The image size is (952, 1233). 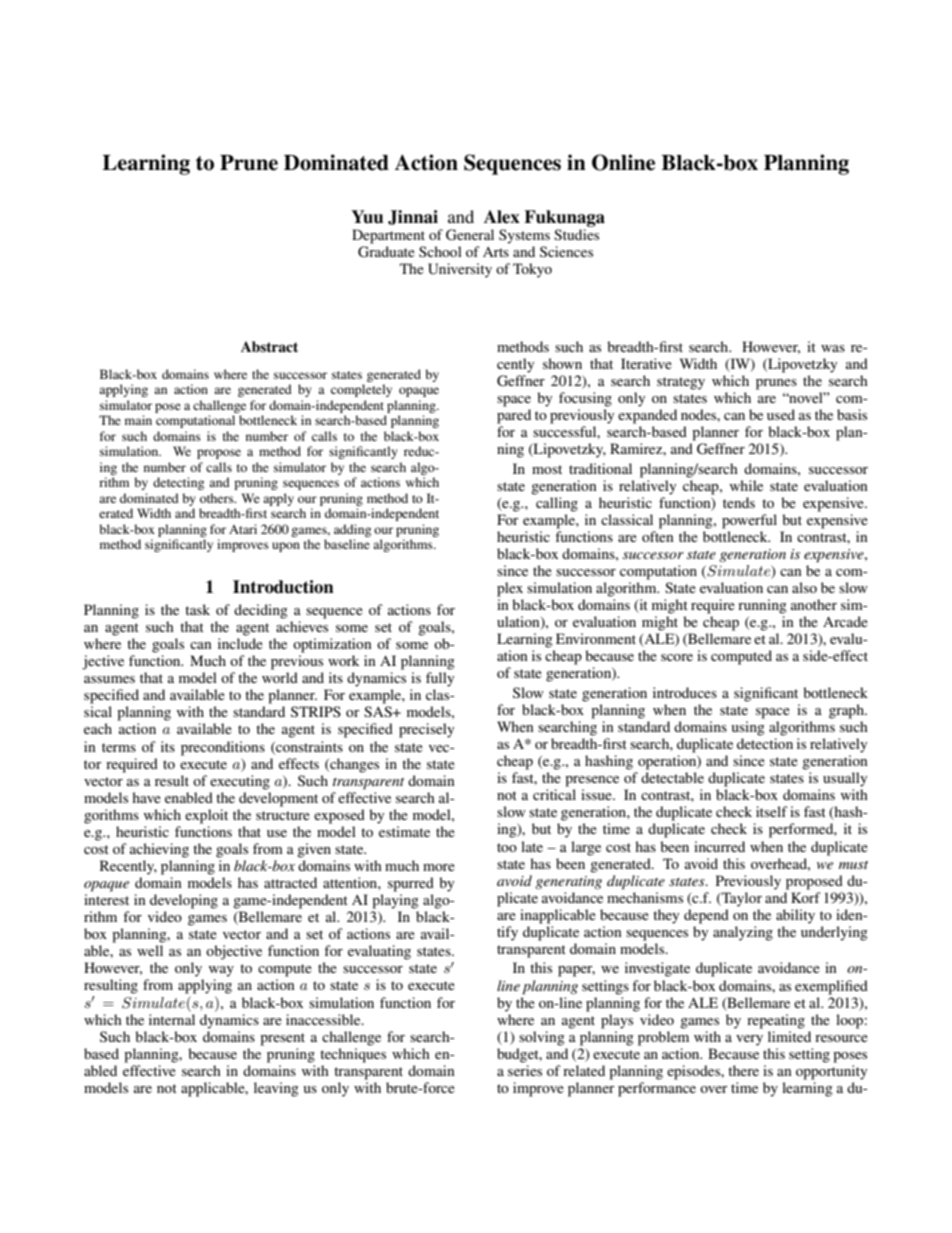 I want to click on calling, so click(x=557, y=504).
